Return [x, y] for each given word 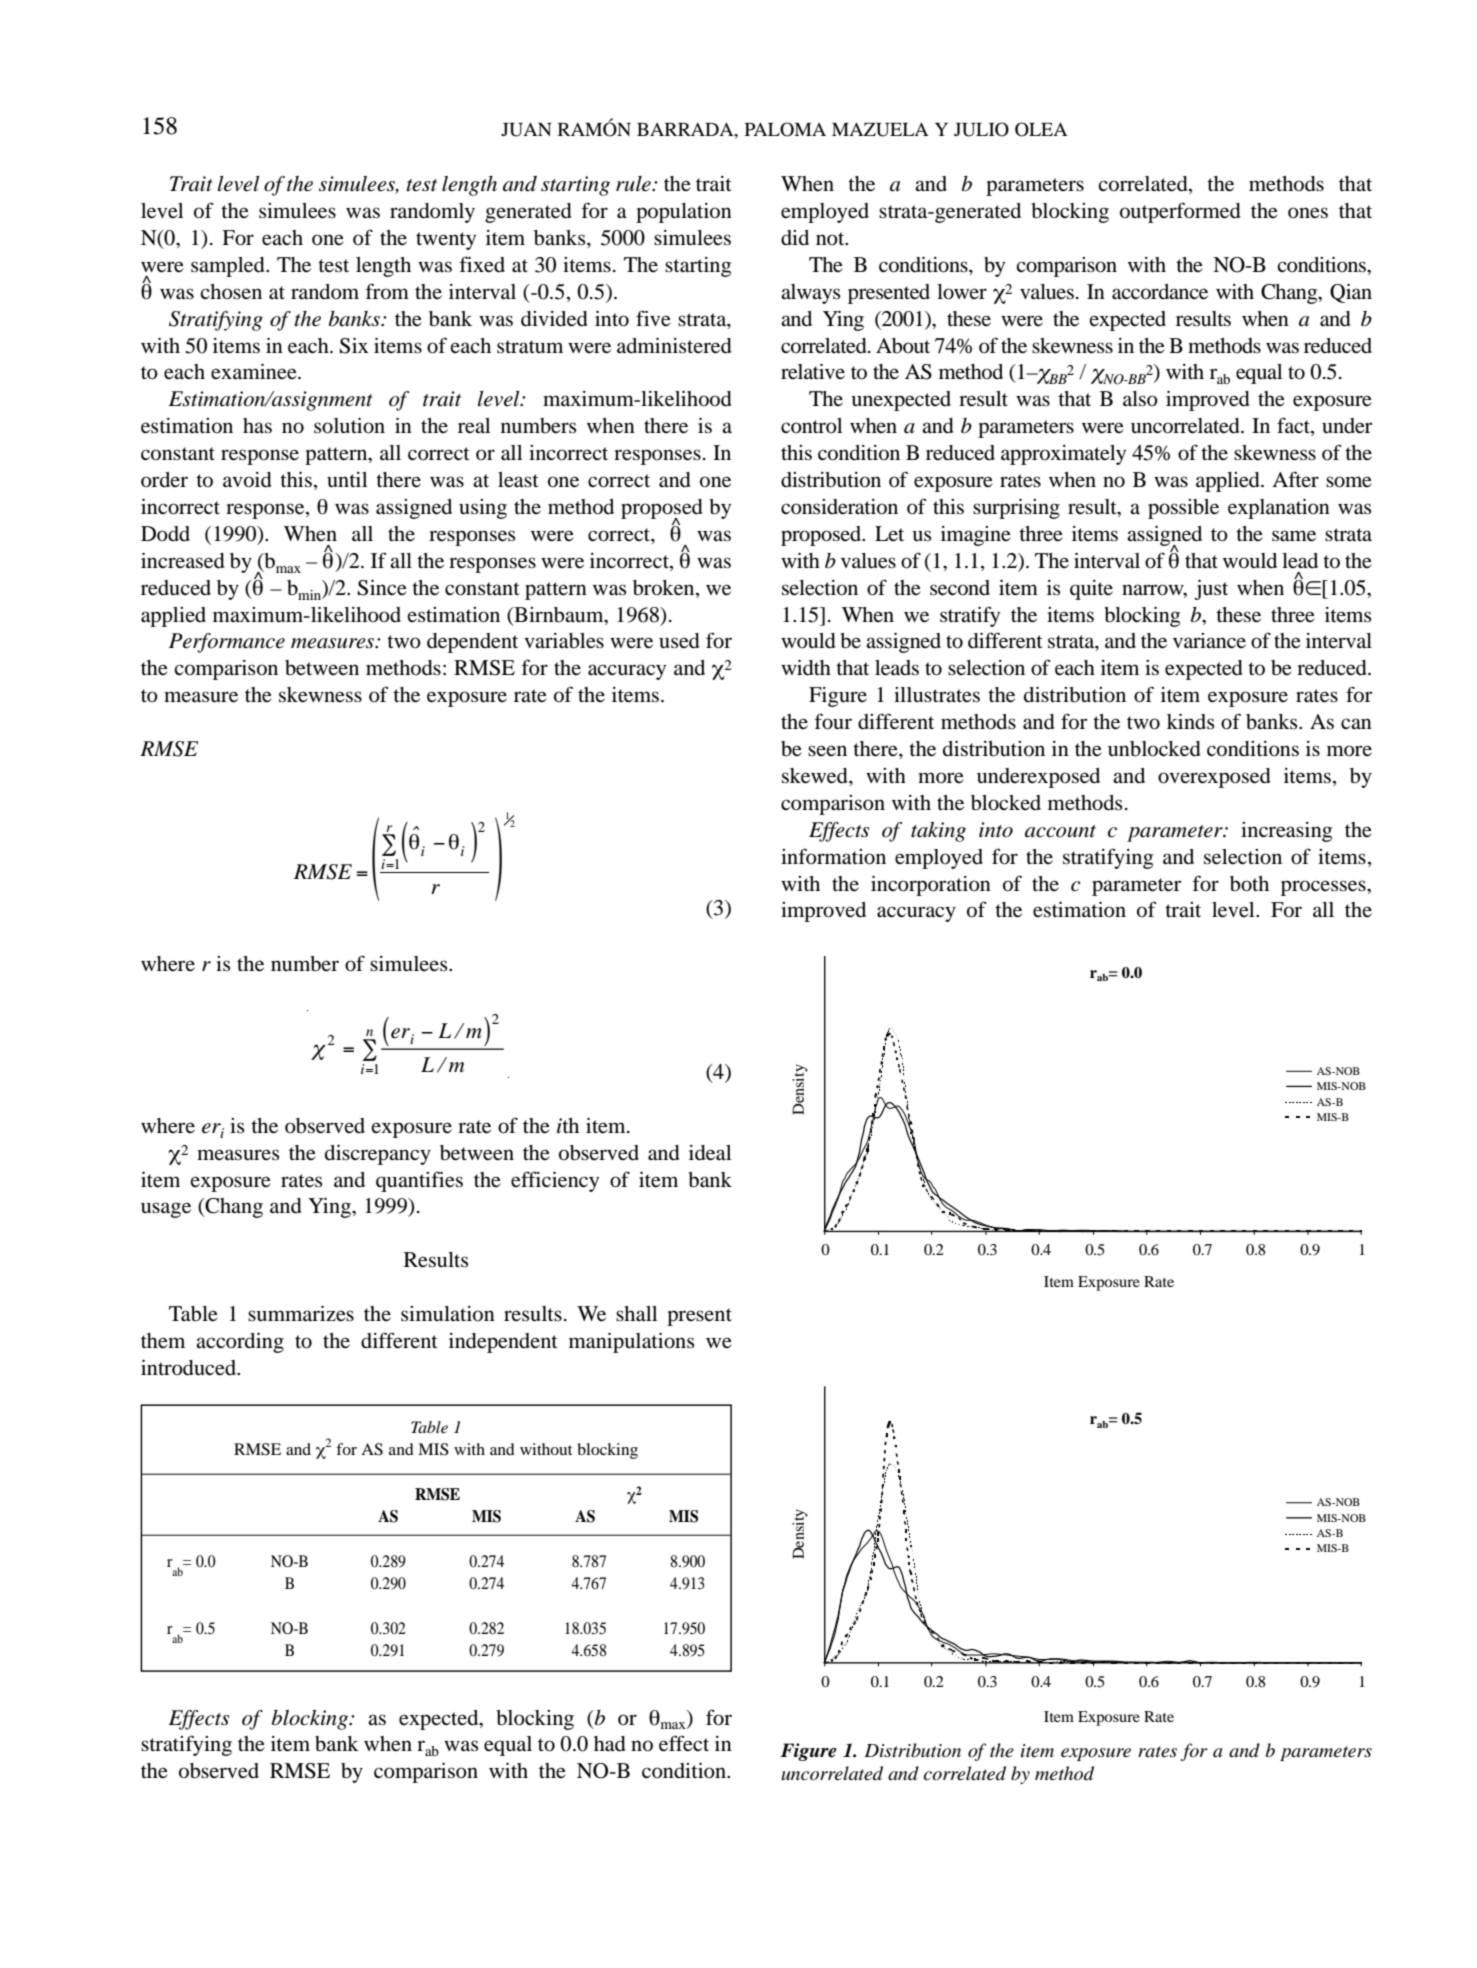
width [806, 668]
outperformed [1180, 212]
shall [636, 1314]
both [1249, 884]
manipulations [631, 1343]
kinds [1190, 722]
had [610, 1744]
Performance [227, 643]
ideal [710, 1153]
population [684, 213]
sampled [229, 267]
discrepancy [378, 1155]
